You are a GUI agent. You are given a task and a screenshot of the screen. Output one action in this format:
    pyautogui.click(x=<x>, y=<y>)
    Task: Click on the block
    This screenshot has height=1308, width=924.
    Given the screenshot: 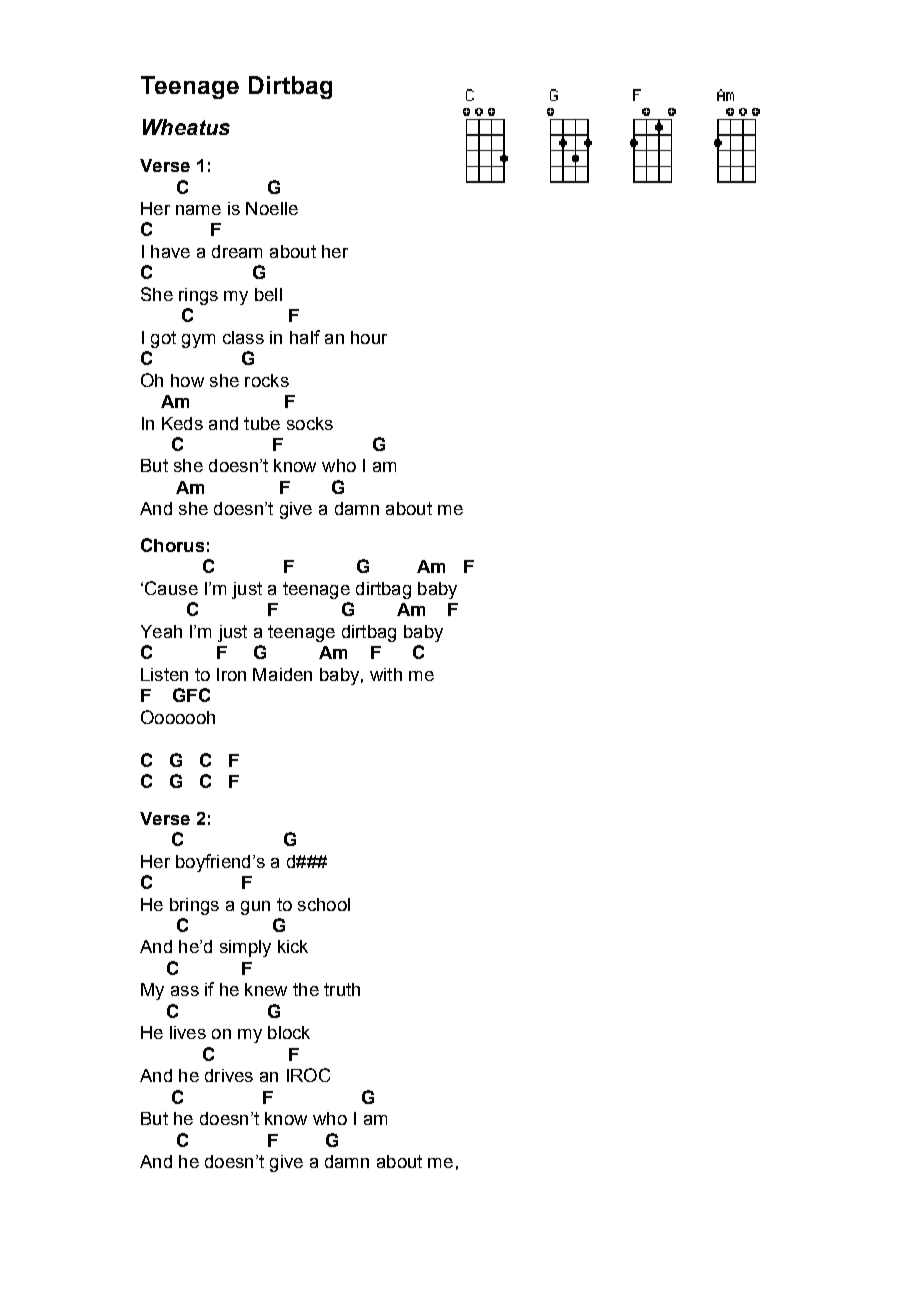 What is the action you would take?
    pyautogui.click(x=289, y=1032)
